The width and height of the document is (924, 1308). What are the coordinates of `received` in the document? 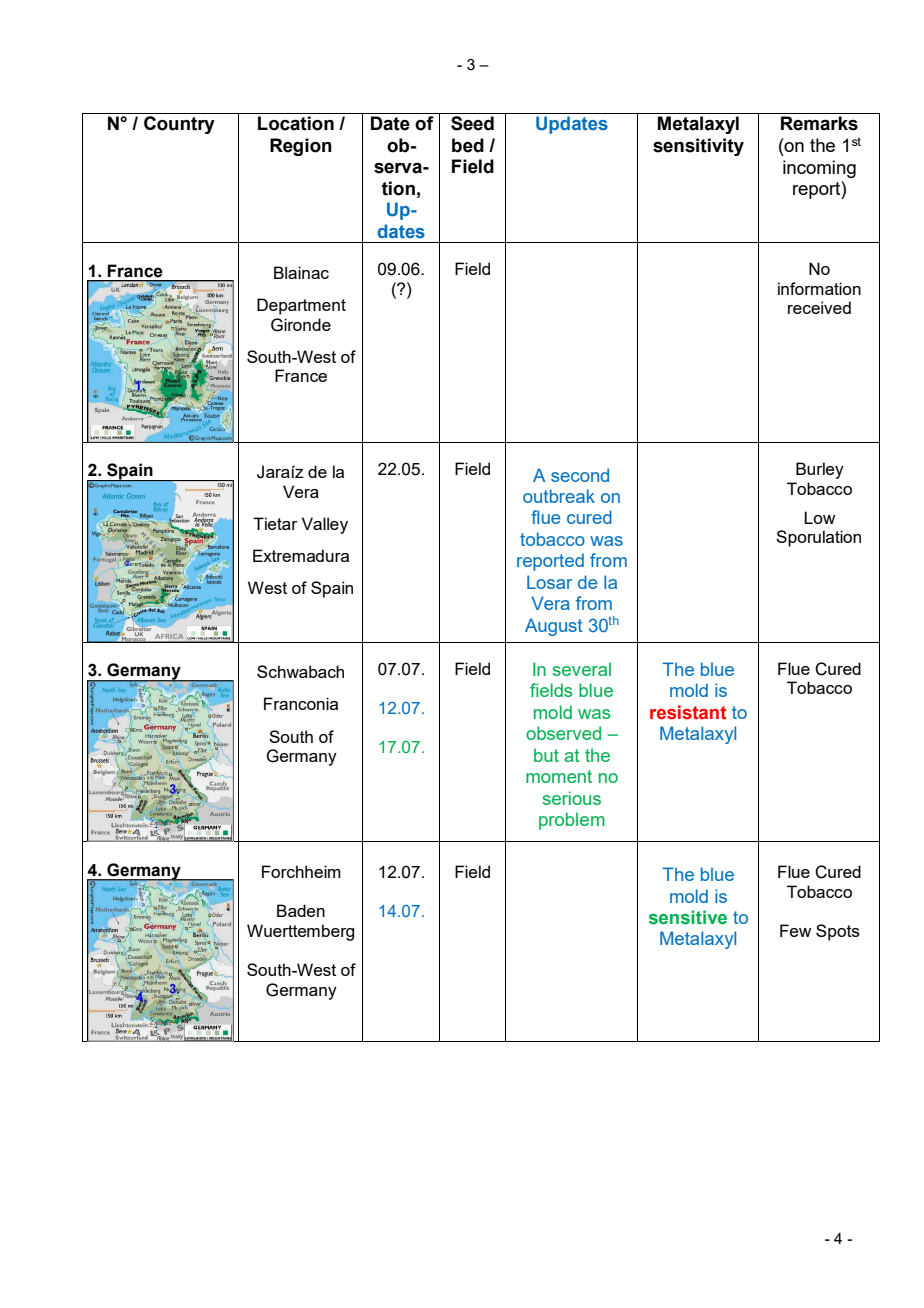 It's located at (819, 307).
